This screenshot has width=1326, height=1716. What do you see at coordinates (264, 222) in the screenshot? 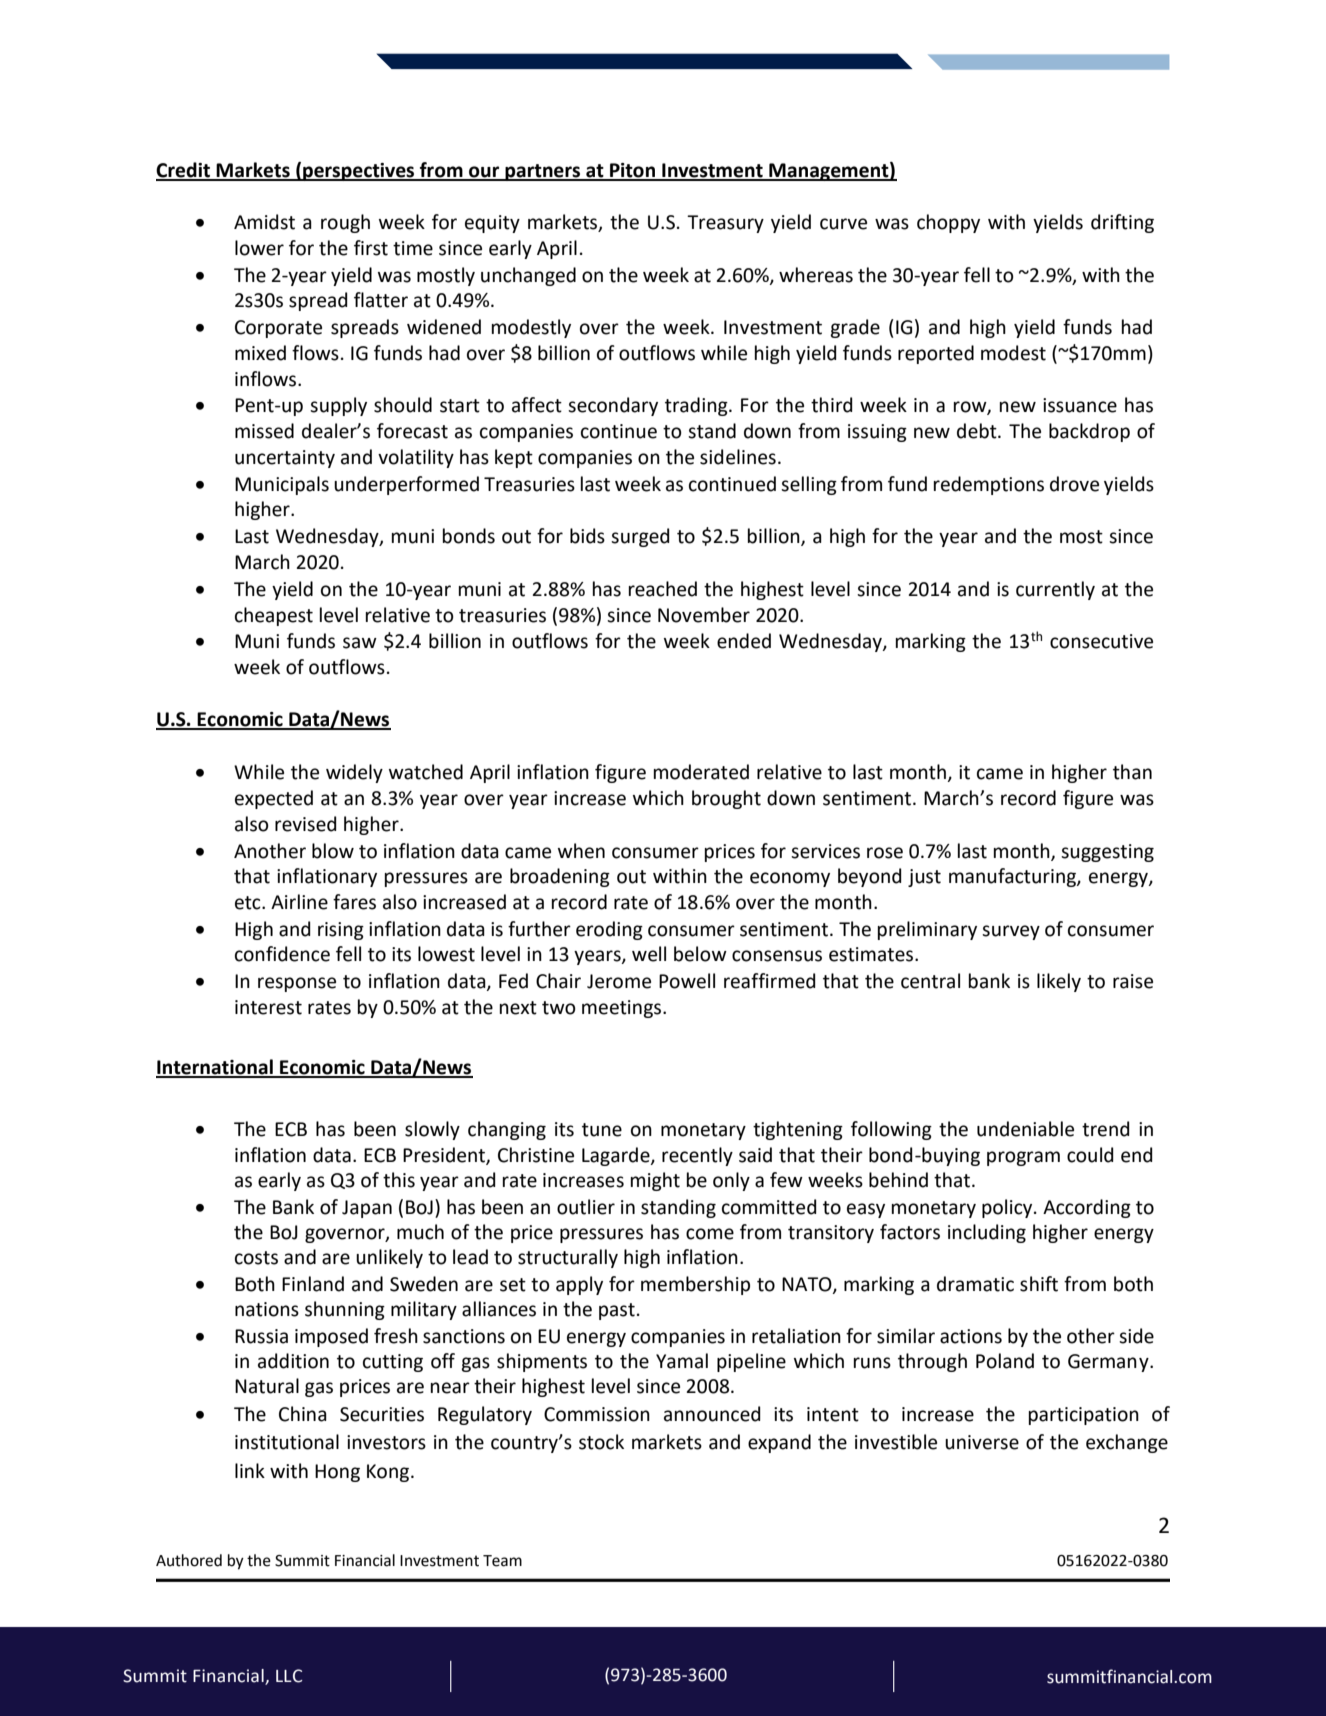
I see `Amidst` at bounding box center [264, 222].
